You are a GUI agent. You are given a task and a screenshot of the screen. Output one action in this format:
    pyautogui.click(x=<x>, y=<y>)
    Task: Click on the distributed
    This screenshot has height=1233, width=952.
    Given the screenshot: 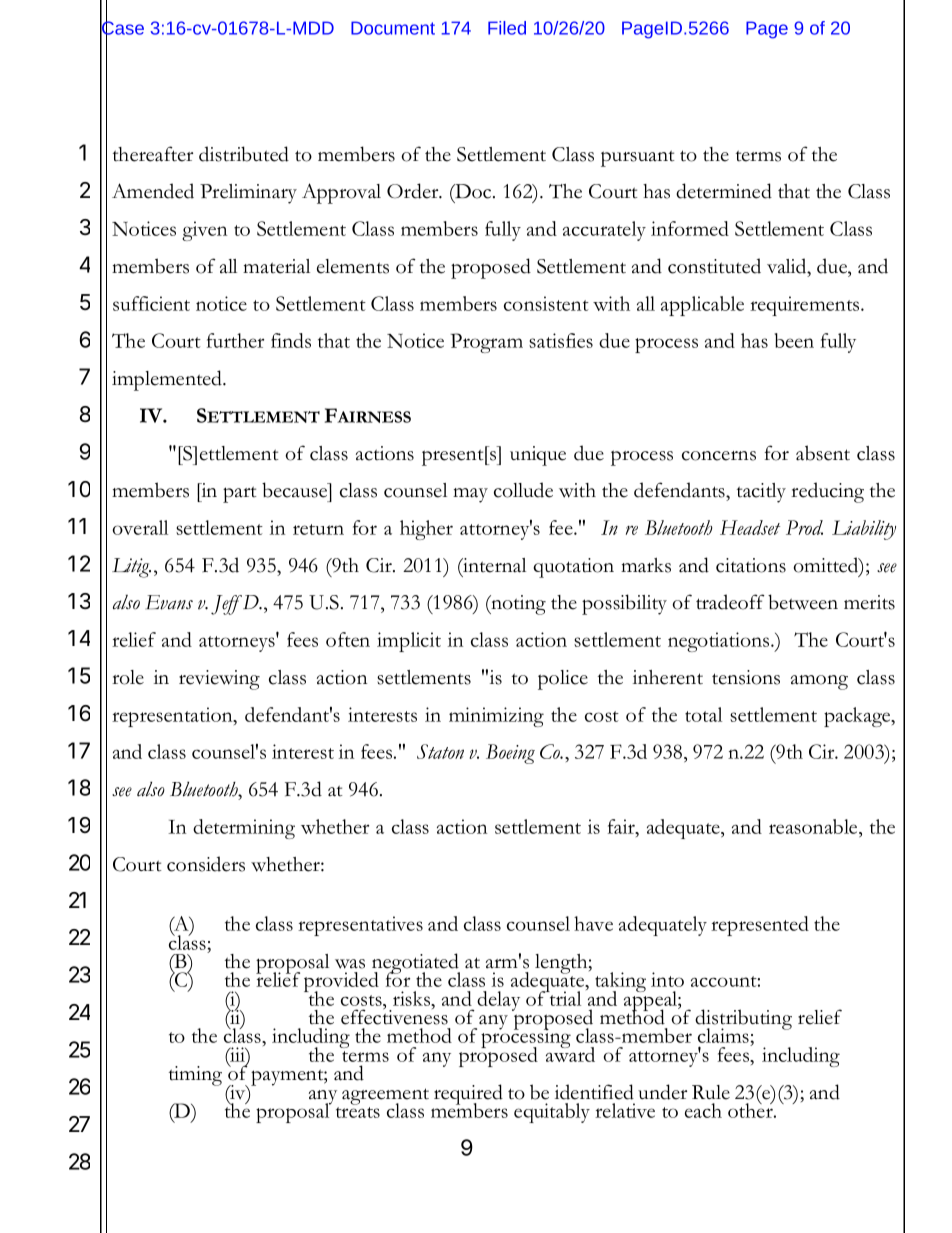 What is the action you would take?
    pyautogui.click(x=244, y=154)
